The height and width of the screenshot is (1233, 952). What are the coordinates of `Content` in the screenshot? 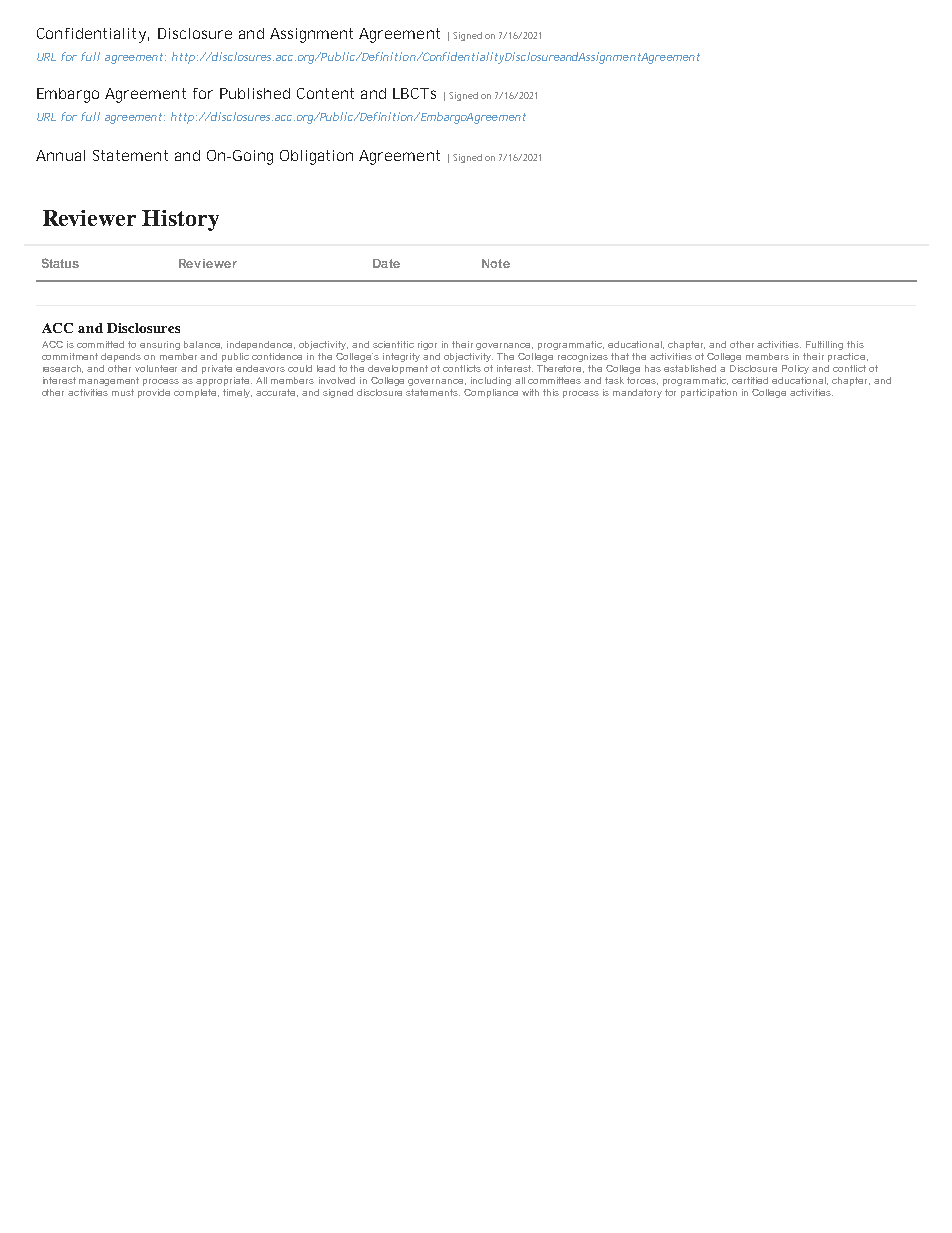 It's located at (325, 93).
